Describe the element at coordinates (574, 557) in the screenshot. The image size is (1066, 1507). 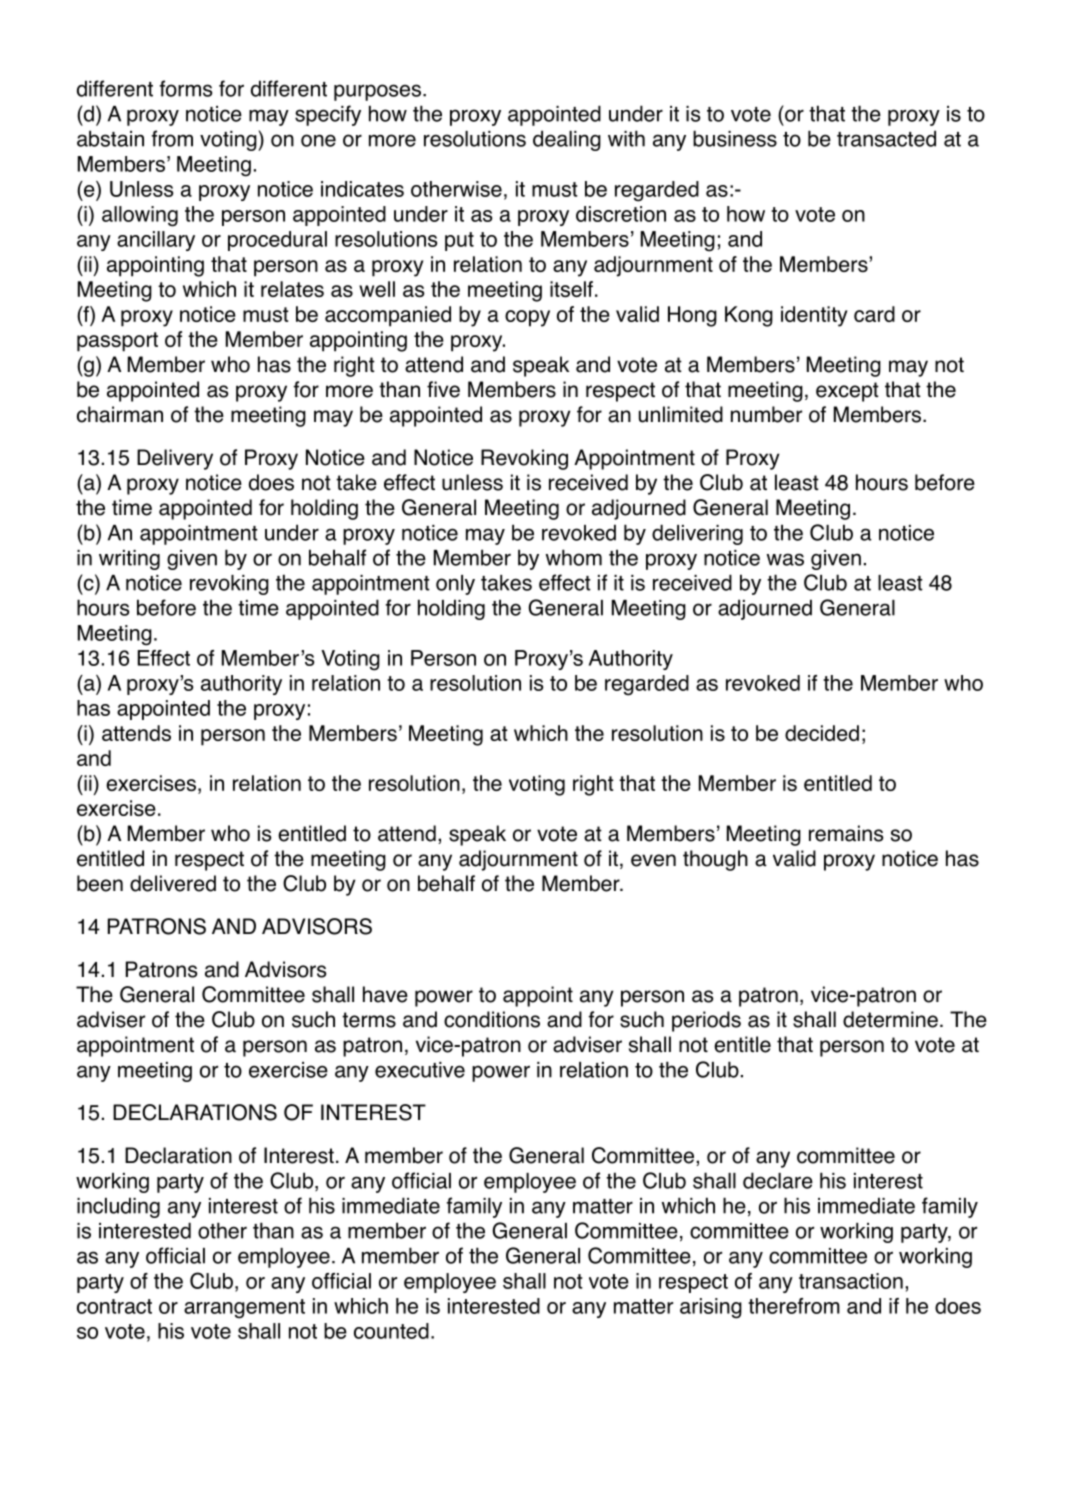
I see `whom` at that location.
